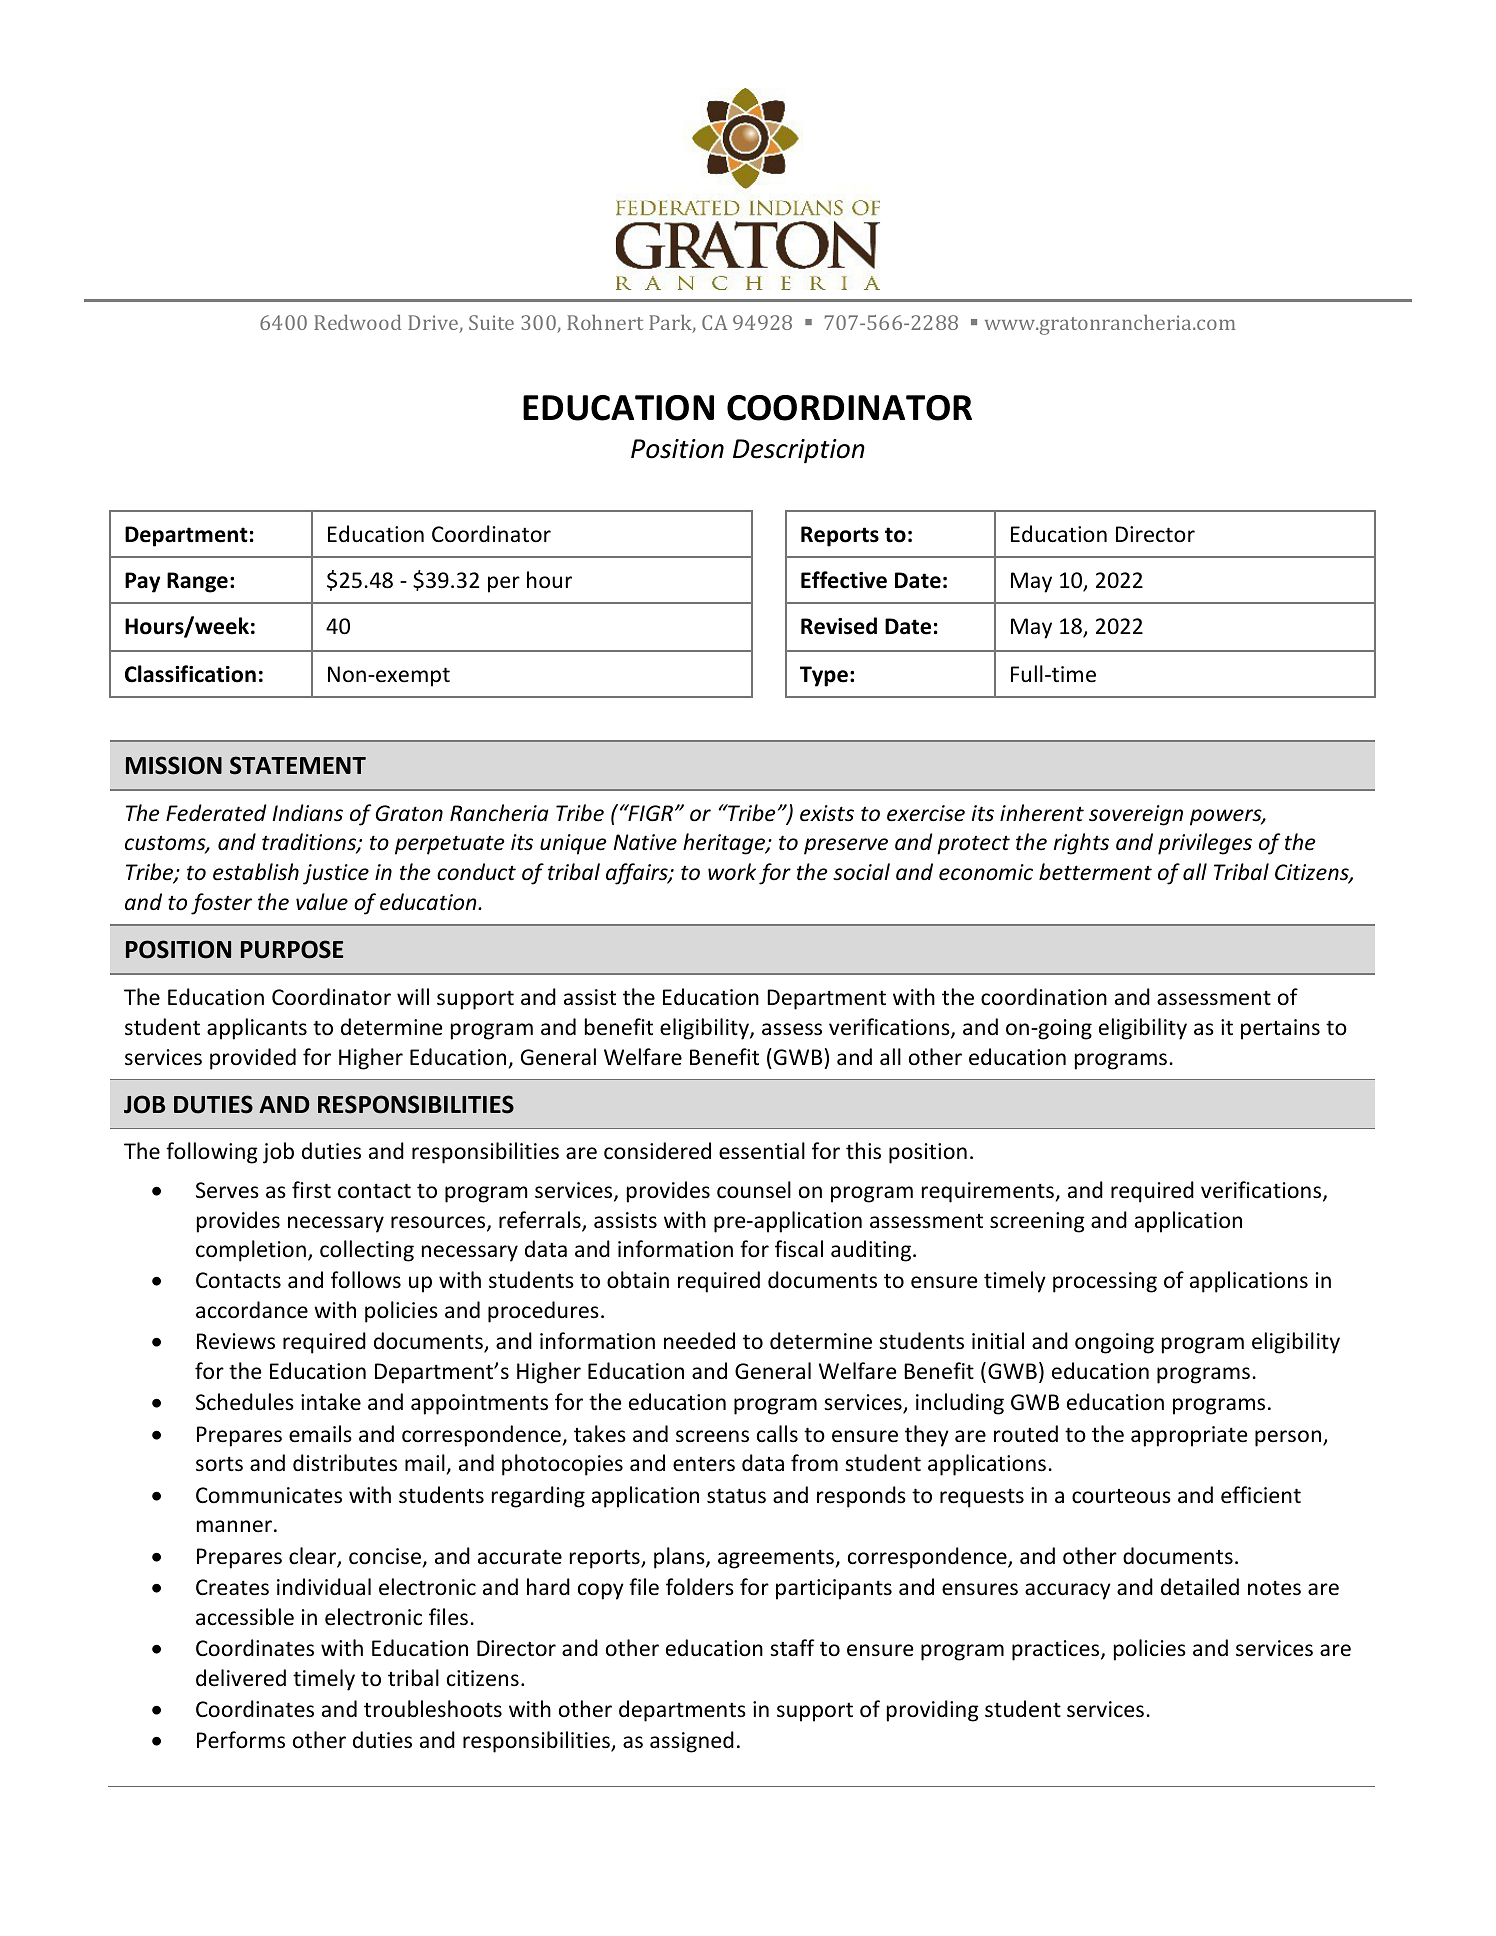  What do you see at coordinates (1280, 1029) in the image?
I see `pertains` at bounding box center [1280, 1029].
